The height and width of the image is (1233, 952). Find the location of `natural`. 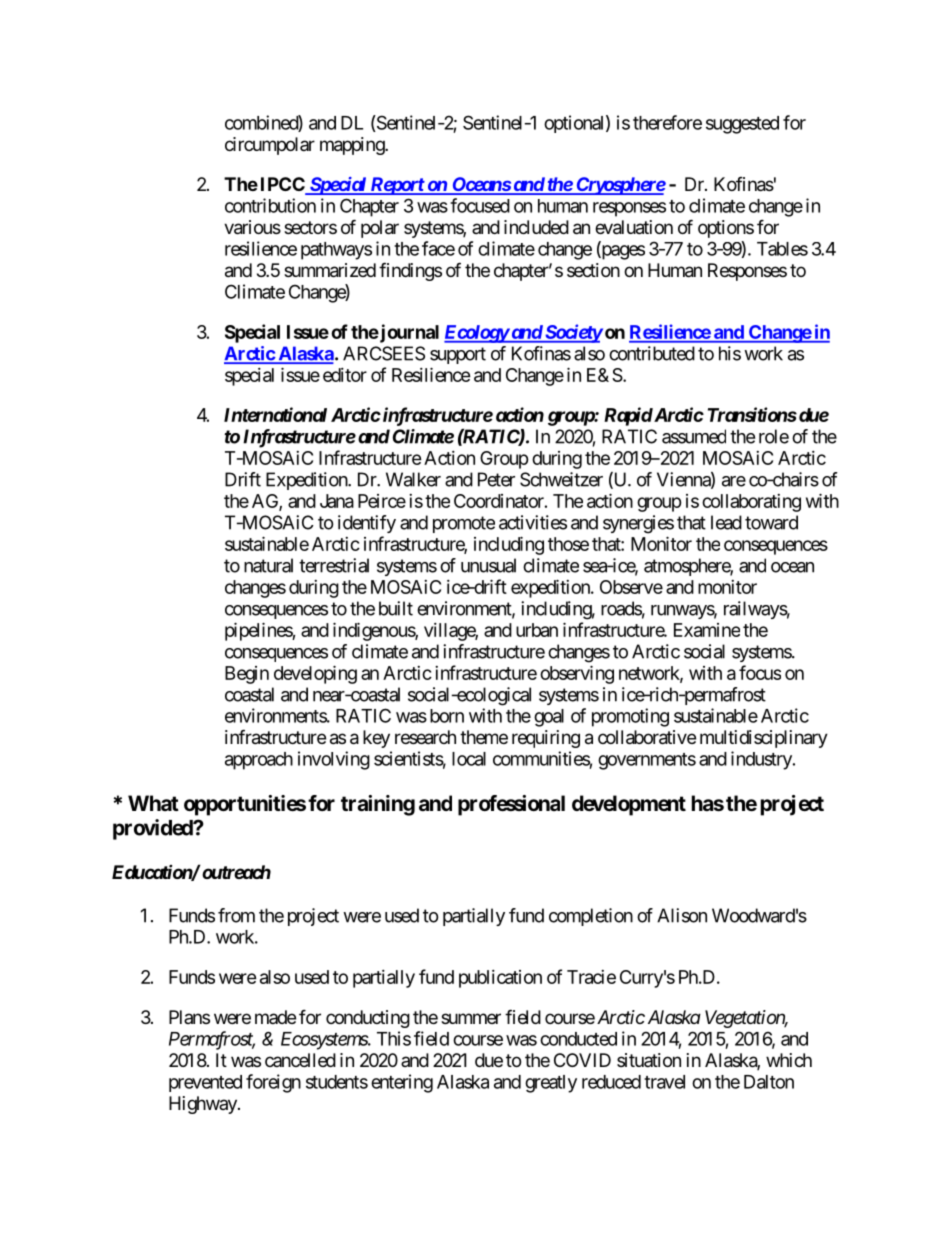

natural is located at coordinates (268, 565).
